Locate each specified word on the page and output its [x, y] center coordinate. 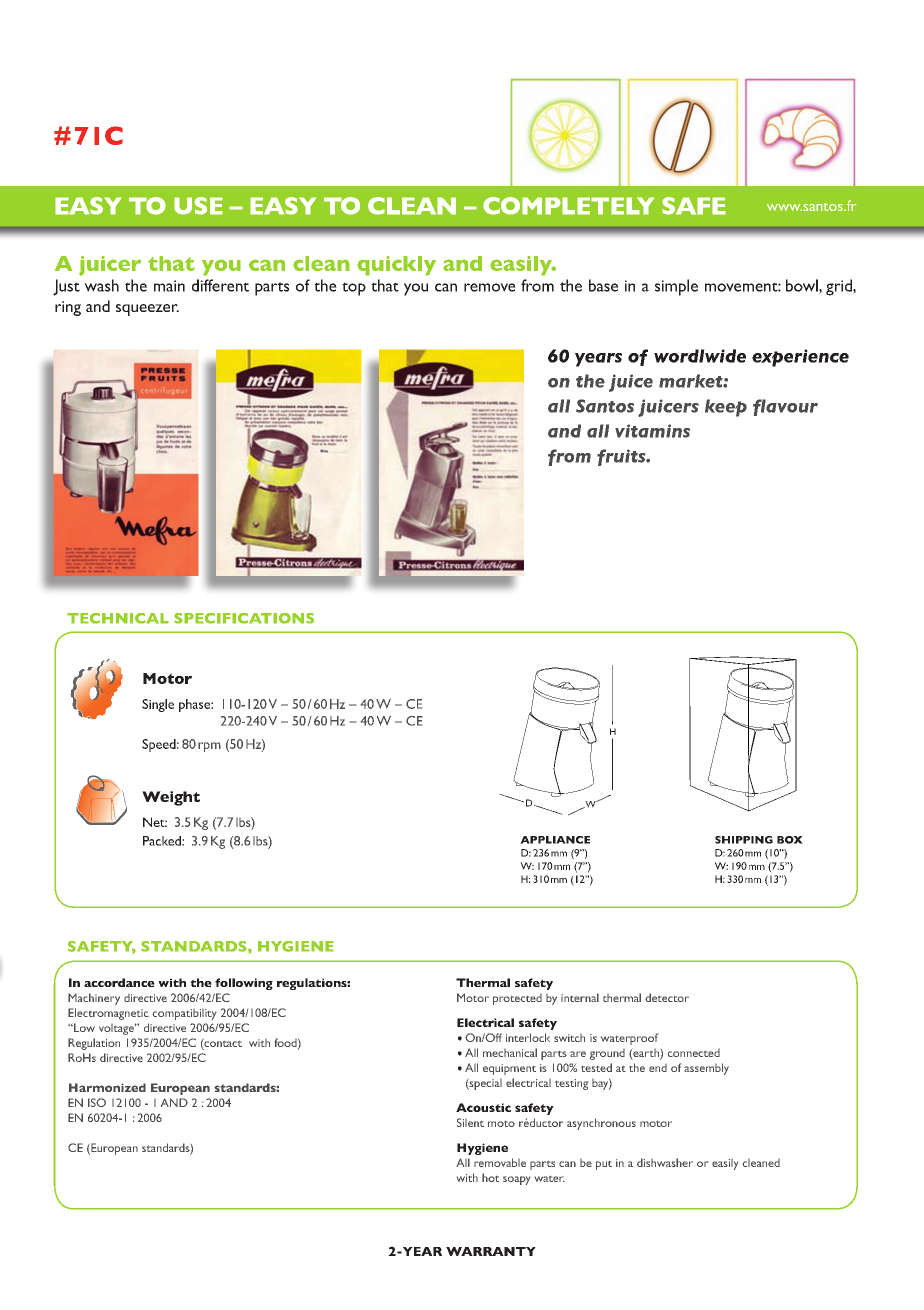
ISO [97, 1102]
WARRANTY [491, 1251]
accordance [119, 982]
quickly [396, 266]
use [198, 206]
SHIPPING [744, 840]
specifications [244, 618]
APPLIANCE [555, 840]
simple [676, 287]
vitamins [652, 431]
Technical [118, 618]
